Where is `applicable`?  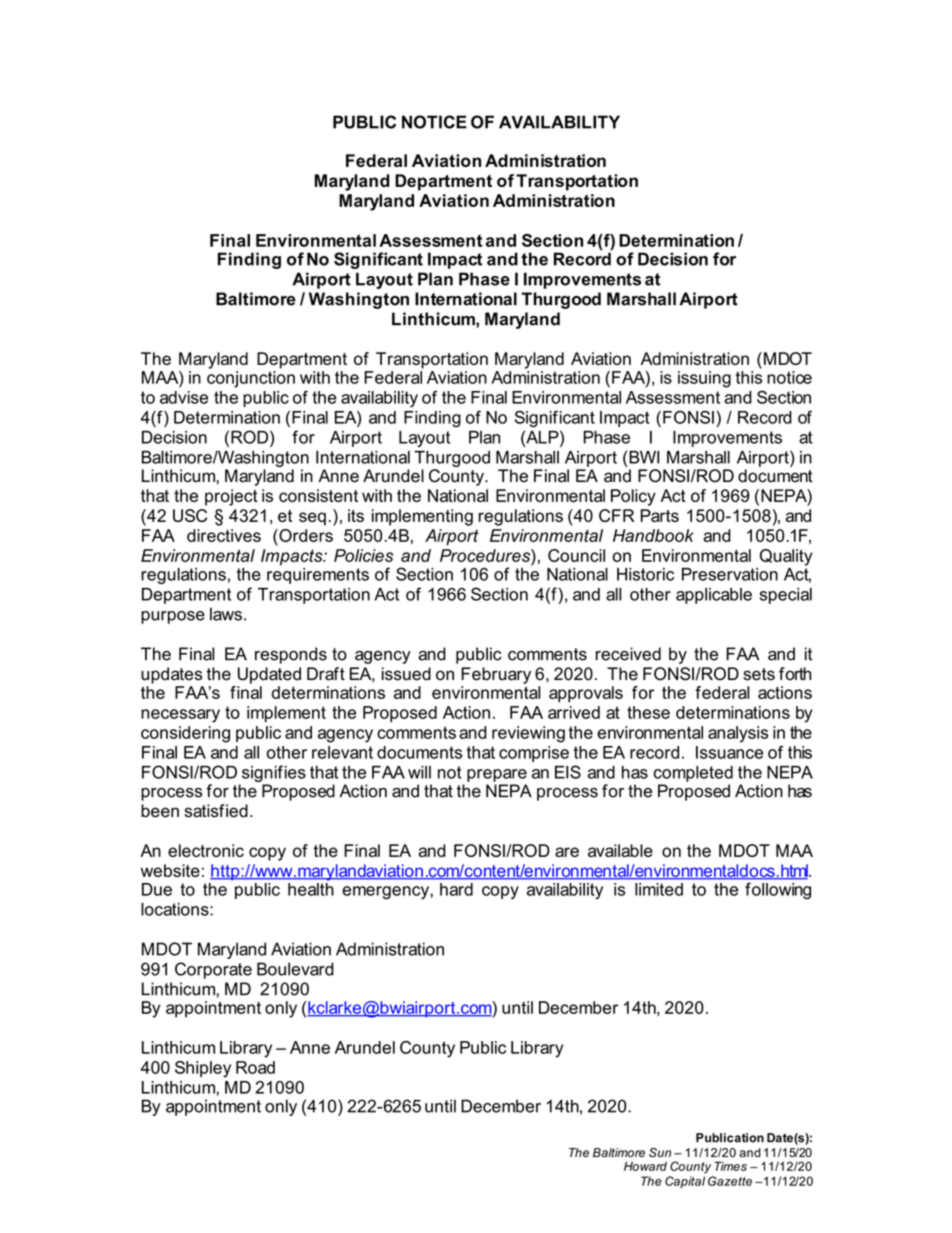 applicable is located at coordinates (714, 596).
